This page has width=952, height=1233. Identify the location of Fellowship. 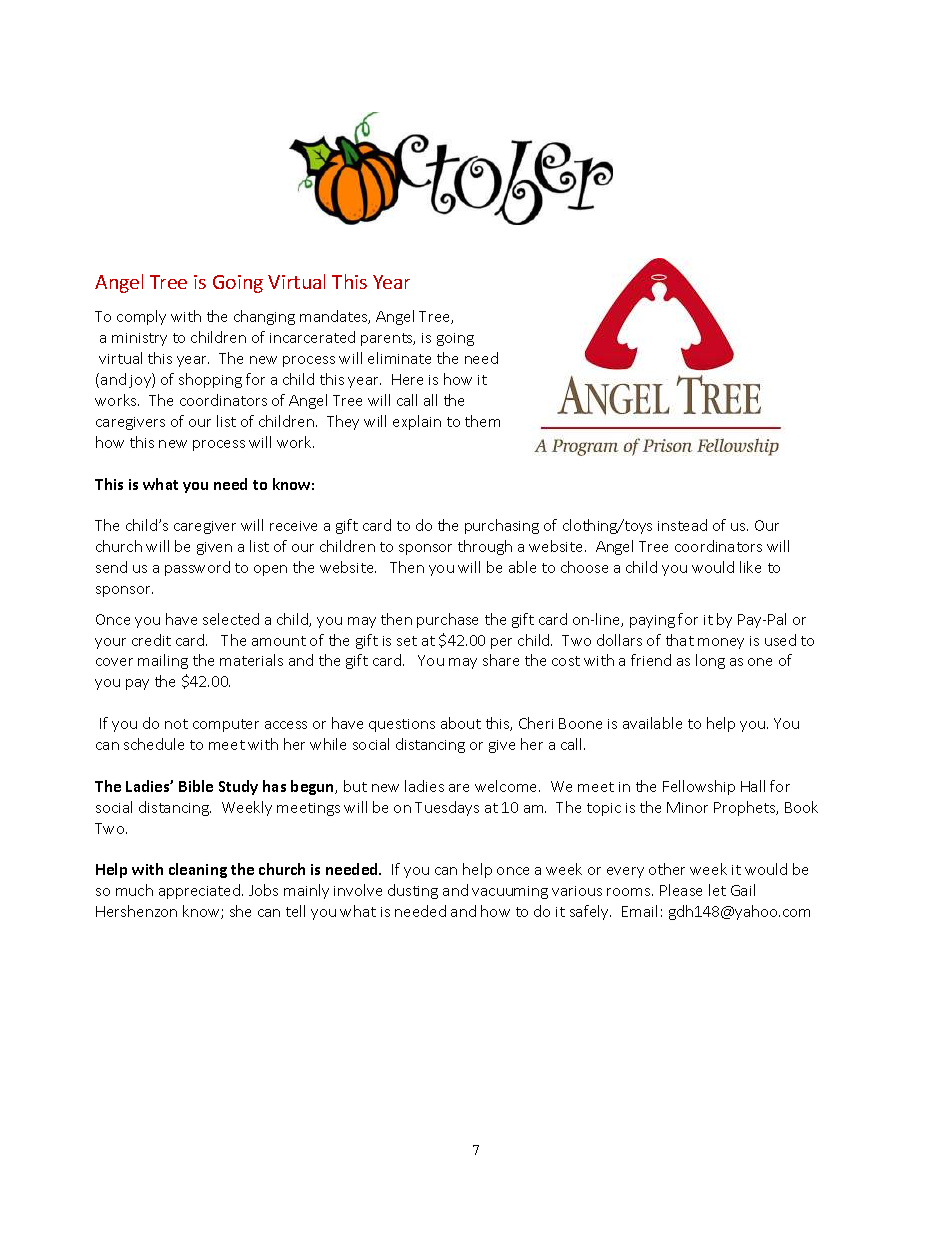
(699, 787).
